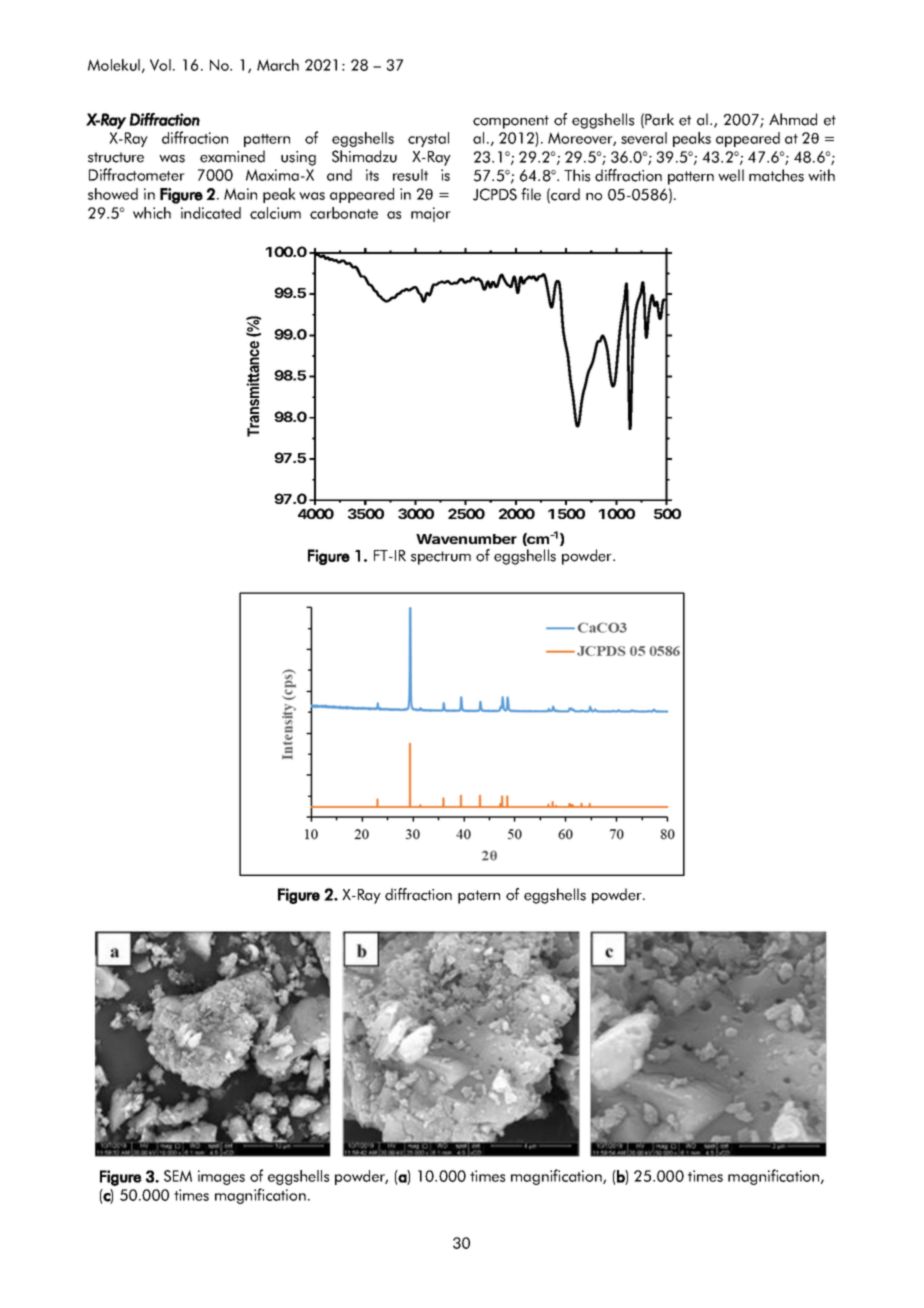 The height and width of the screenshot is (1308, 924). Describe the element at coordinates (479, 897) in the screenshot. I see `patern` at that location.
